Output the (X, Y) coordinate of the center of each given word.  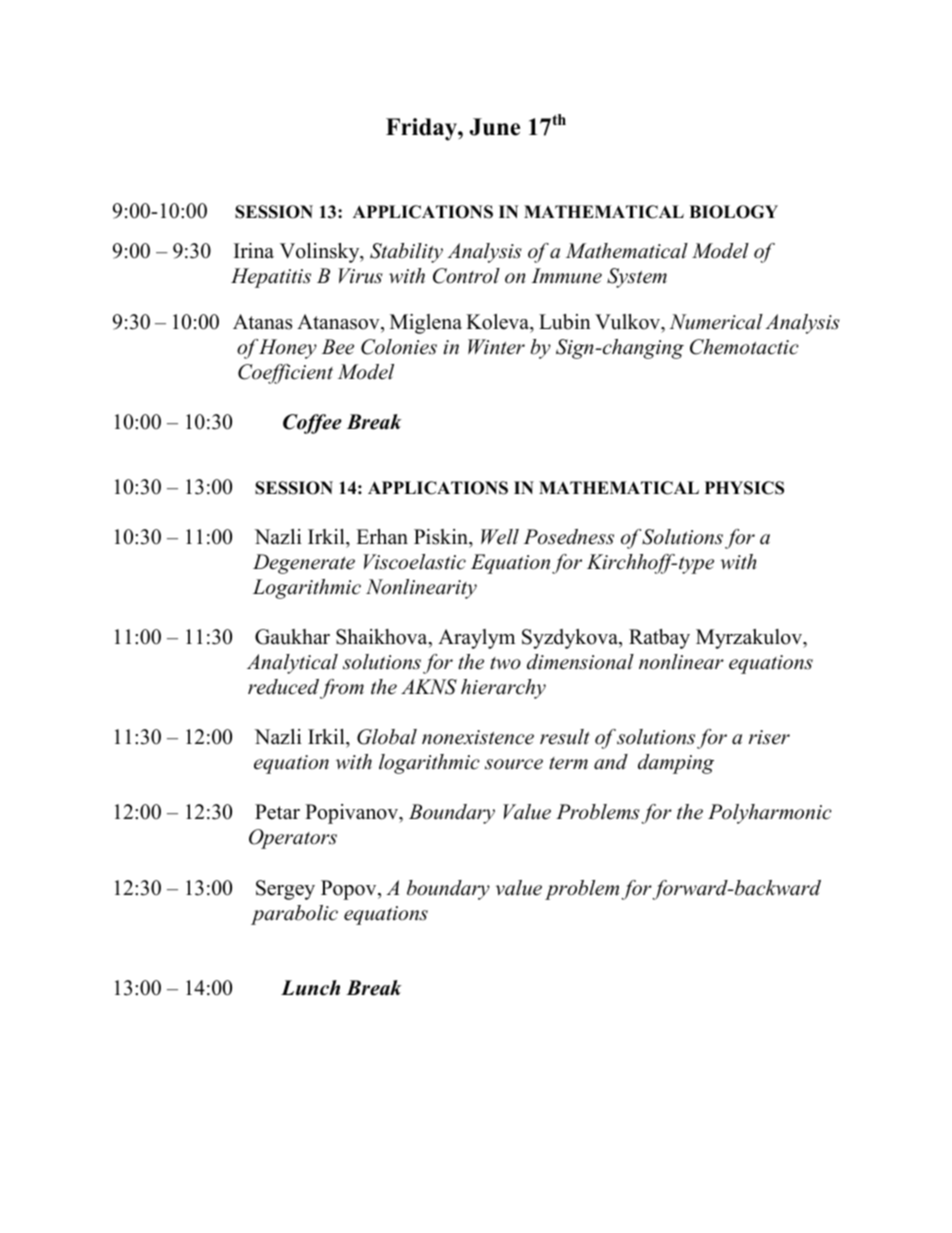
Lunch (310, 988)
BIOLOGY (733, 212)
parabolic (294, 915)
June (495, 127)
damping (676, 764)
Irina (254, 250)
